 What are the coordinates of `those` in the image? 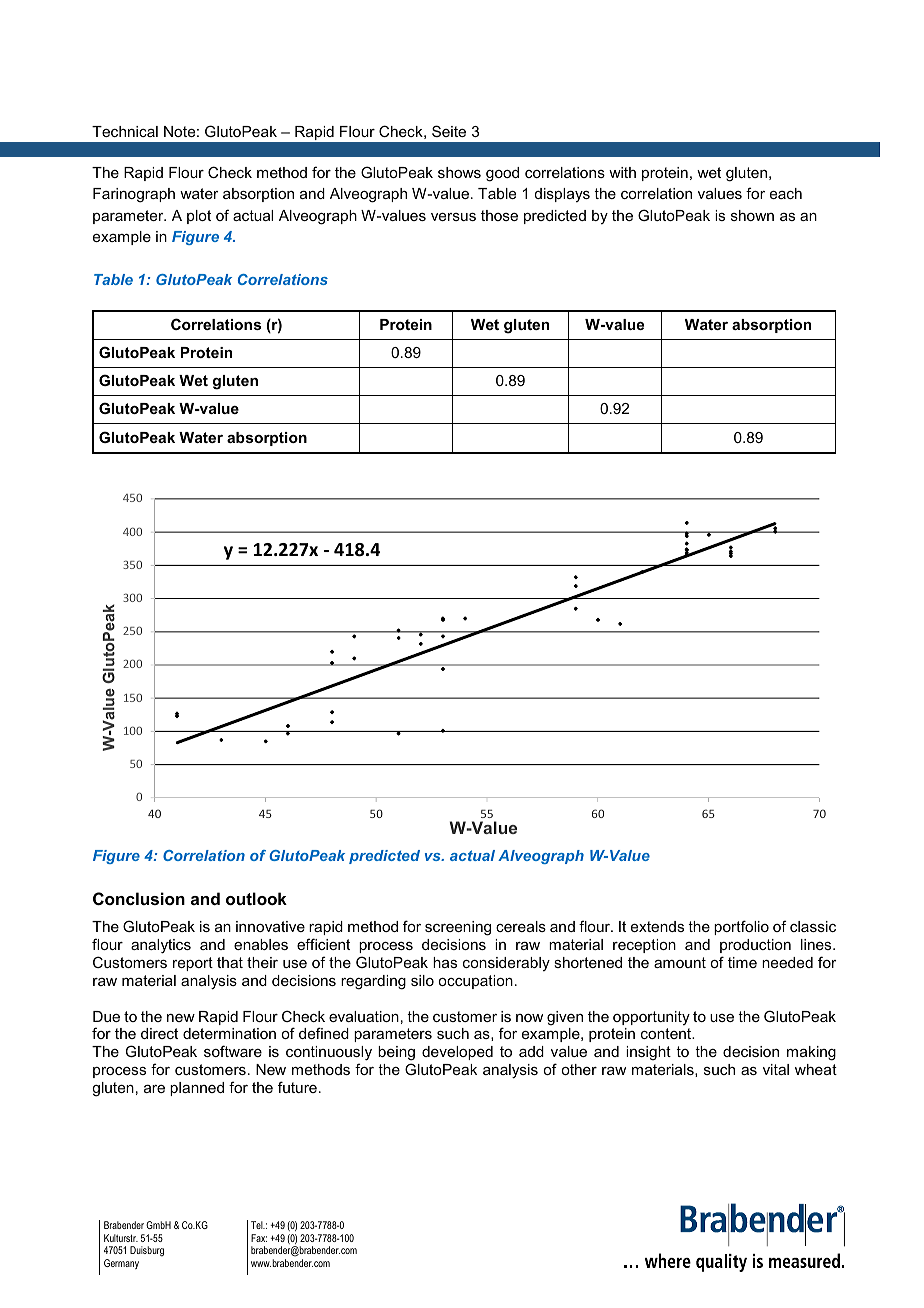 It's located at (499, 215).
